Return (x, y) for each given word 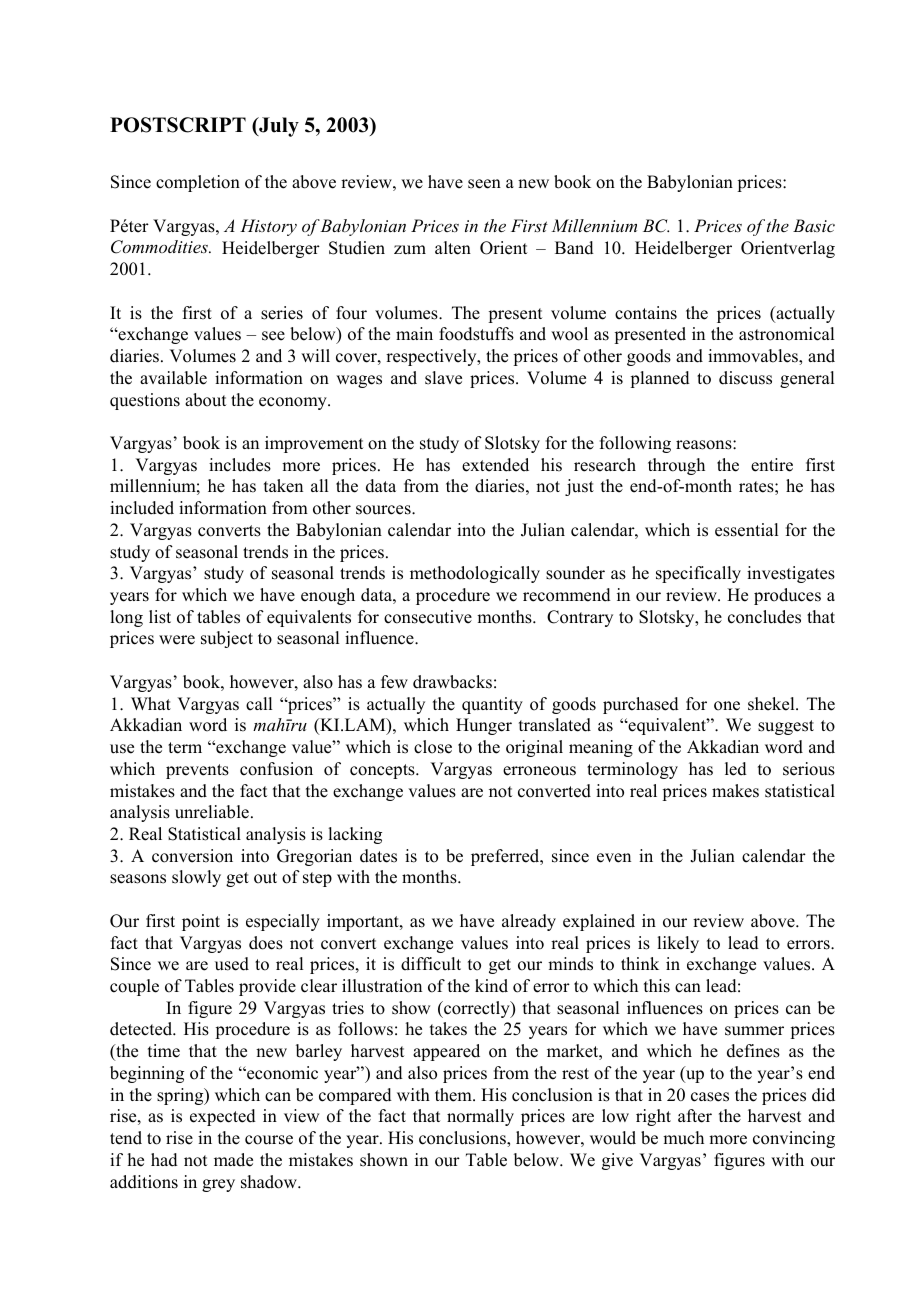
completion (198, 183)
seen (484, 184)
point (201, 922)
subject (227, 639)
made (233, 1160)
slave (443, 378)
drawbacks (452, 682)
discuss (745, 378)
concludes (764, 617)
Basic (814, 225)
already (529, 922)
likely (678, 944)
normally (480, 1117)
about (205, 400)
